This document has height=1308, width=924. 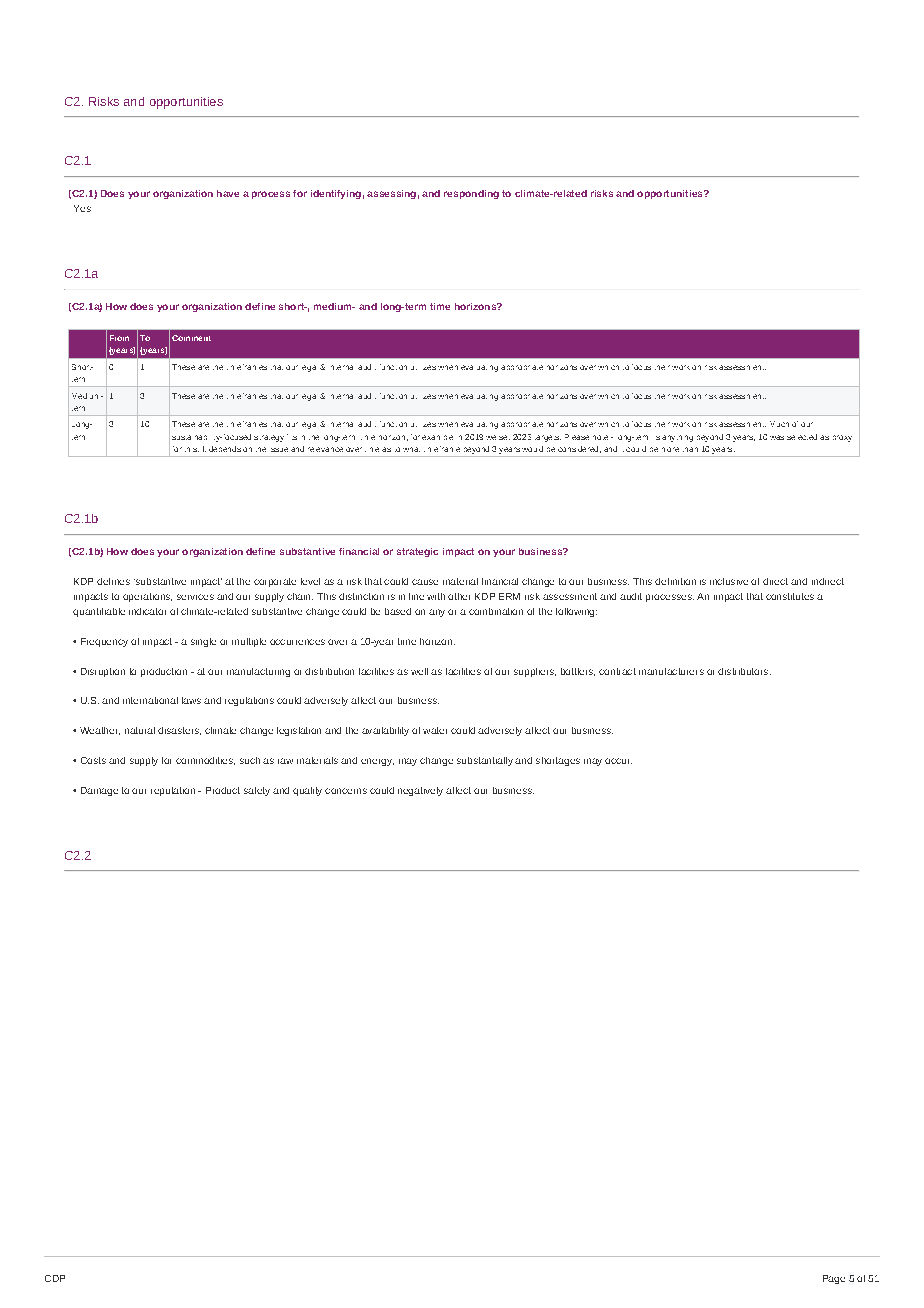 What do you see at coordinates (147, 597) in the document?
I see `operations` at bounding box center [147, 597].
